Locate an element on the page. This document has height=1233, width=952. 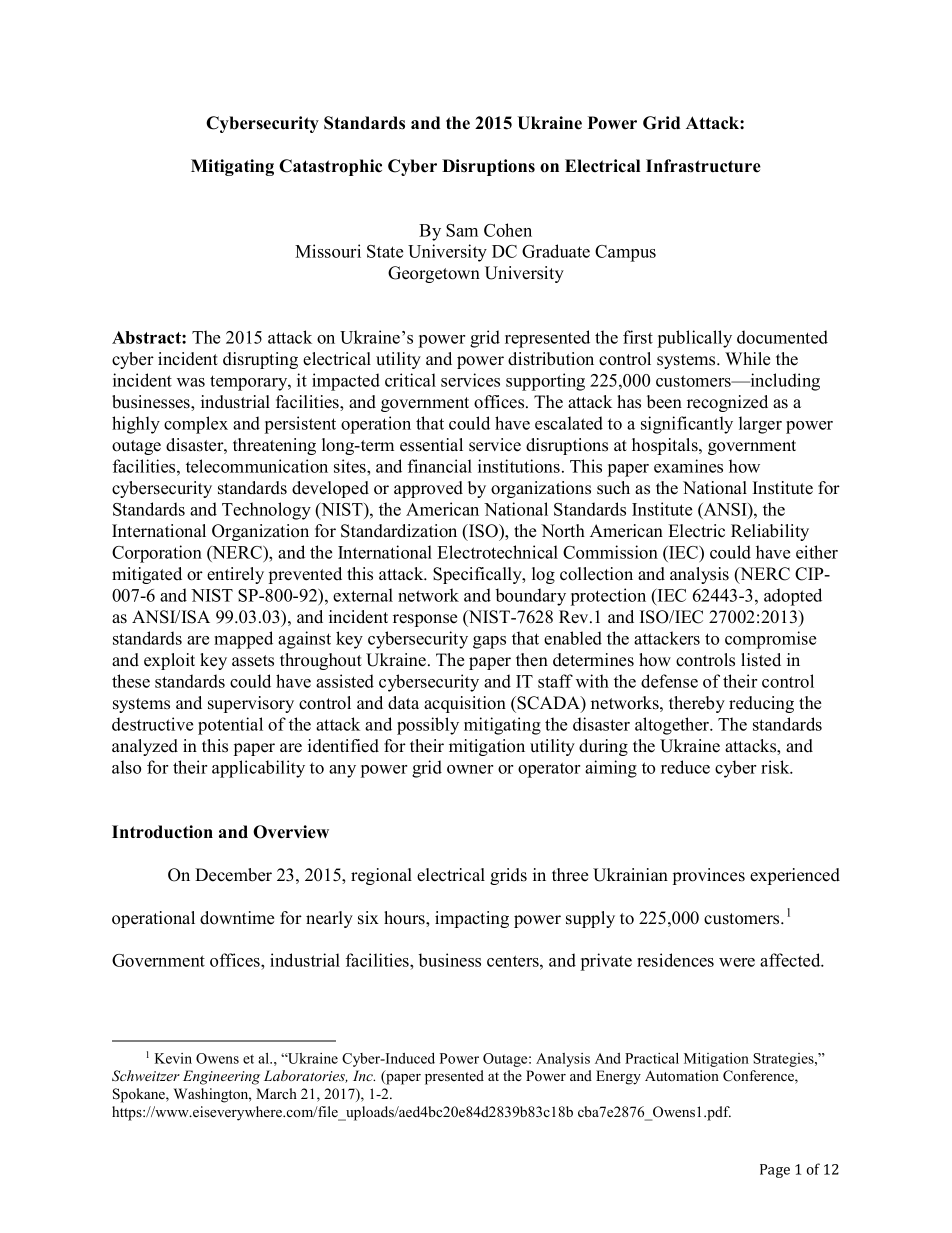
Catastrophic is located at coordinates (330, 167).
